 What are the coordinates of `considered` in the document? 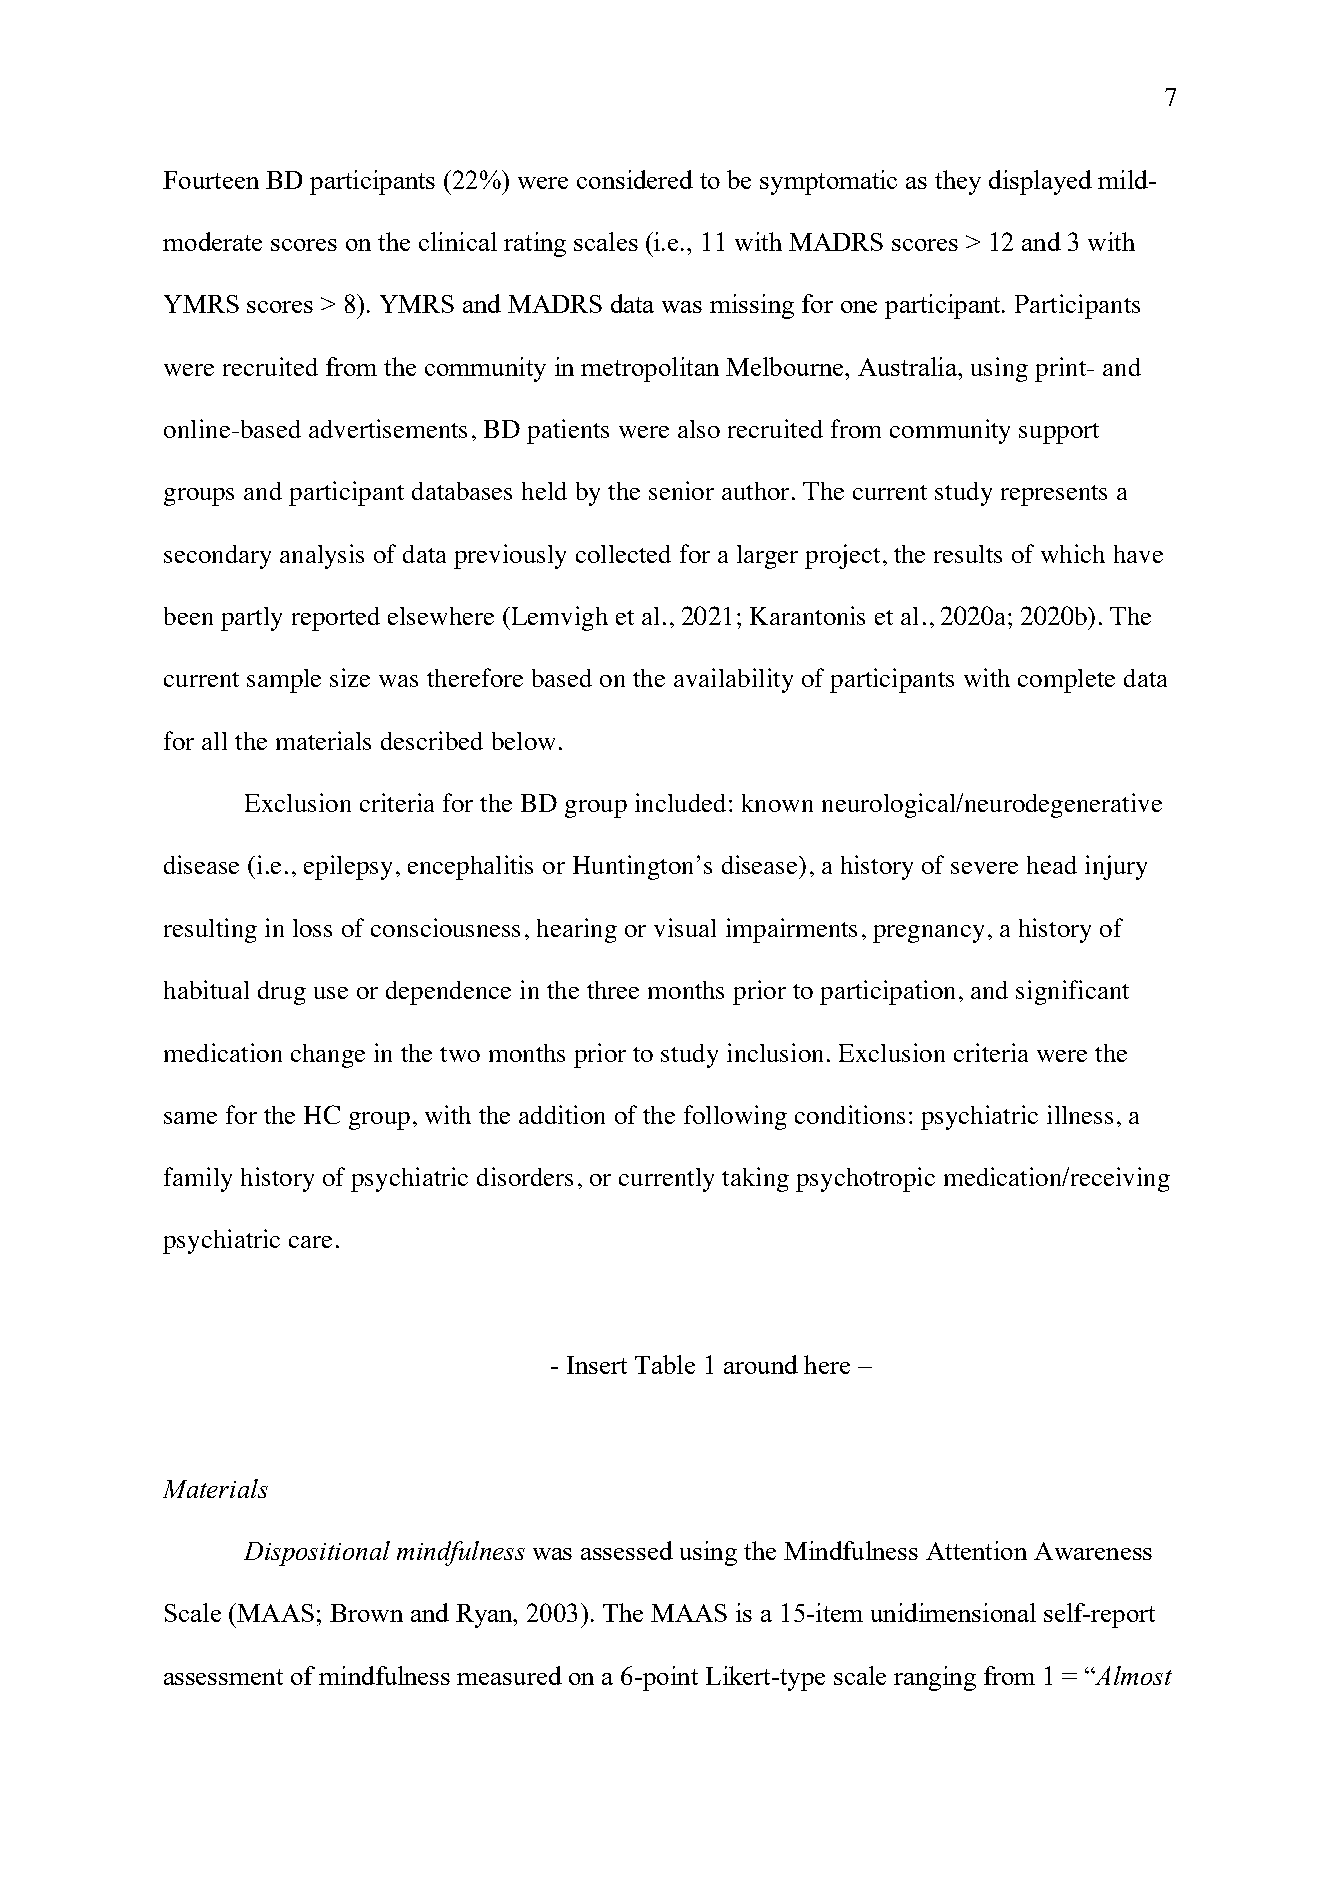 It's located at (635, 179).
